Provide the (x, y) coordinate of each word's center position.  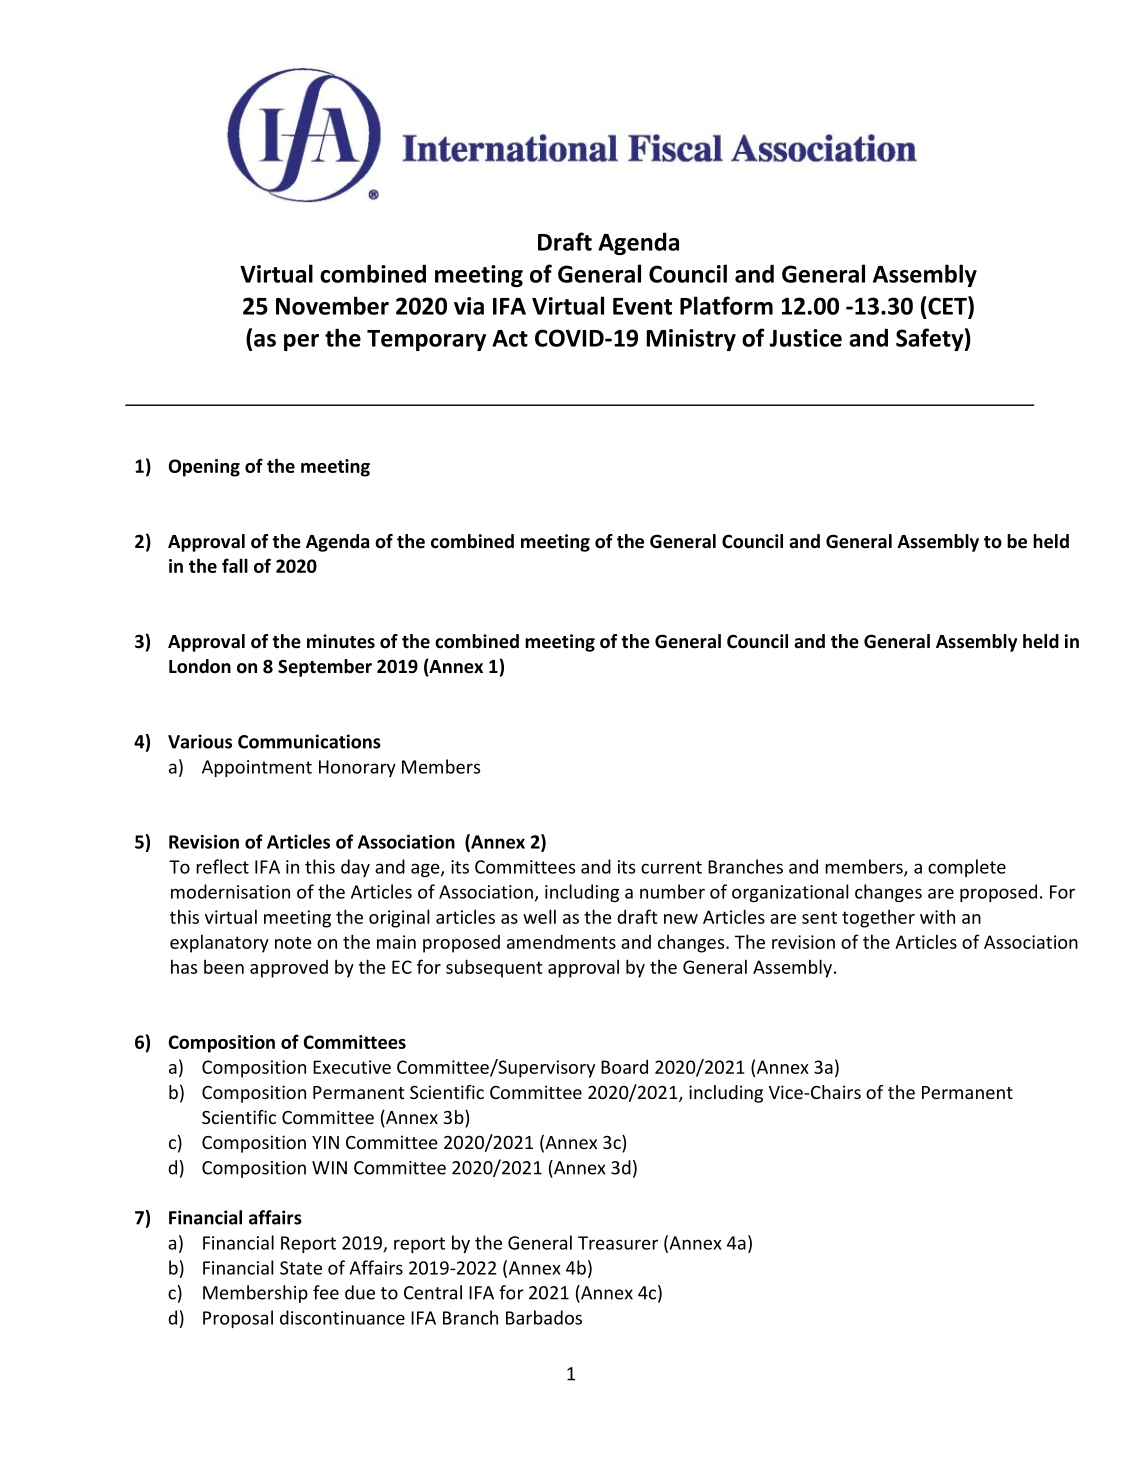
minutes (341, 641)
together (878, 918)
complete (967, 868)
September (325, 668)
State (301, 1268)
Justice (805, 338)
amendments (561, 941)
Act (510, 338)
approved (289, 969)
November (332, 305)
